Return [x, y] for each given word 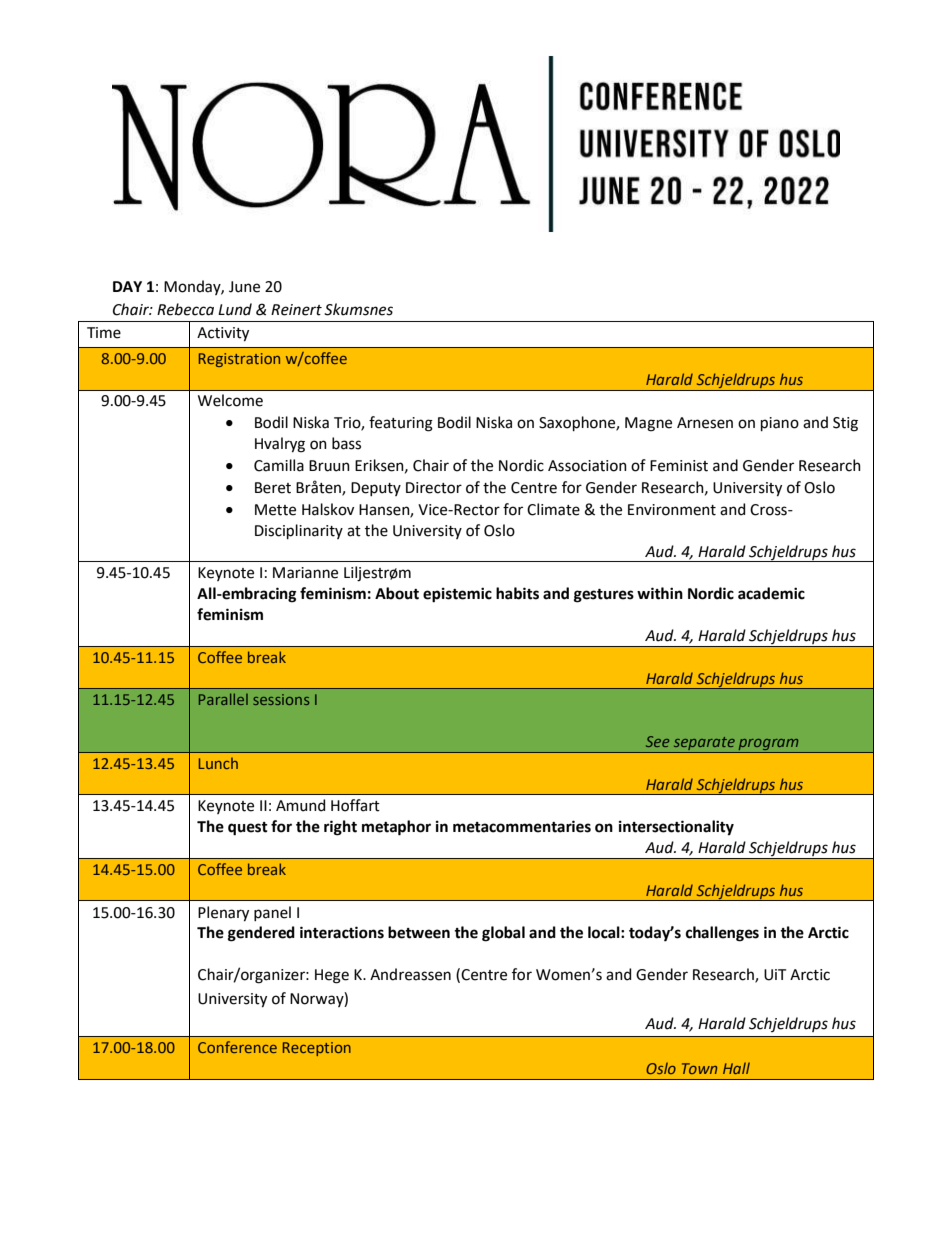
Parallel [223, 699]
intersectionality [676, 828]
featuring [401, 424]
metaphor [396, 828]
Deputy [376, 489]
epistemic [457, 595]
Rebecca [185, 309]
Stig [845, 424]
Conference [237, 1047]
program [768, 745]
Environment [672, 510]
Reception [317, 1049]
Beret [273, 488]
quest [248, 829]
